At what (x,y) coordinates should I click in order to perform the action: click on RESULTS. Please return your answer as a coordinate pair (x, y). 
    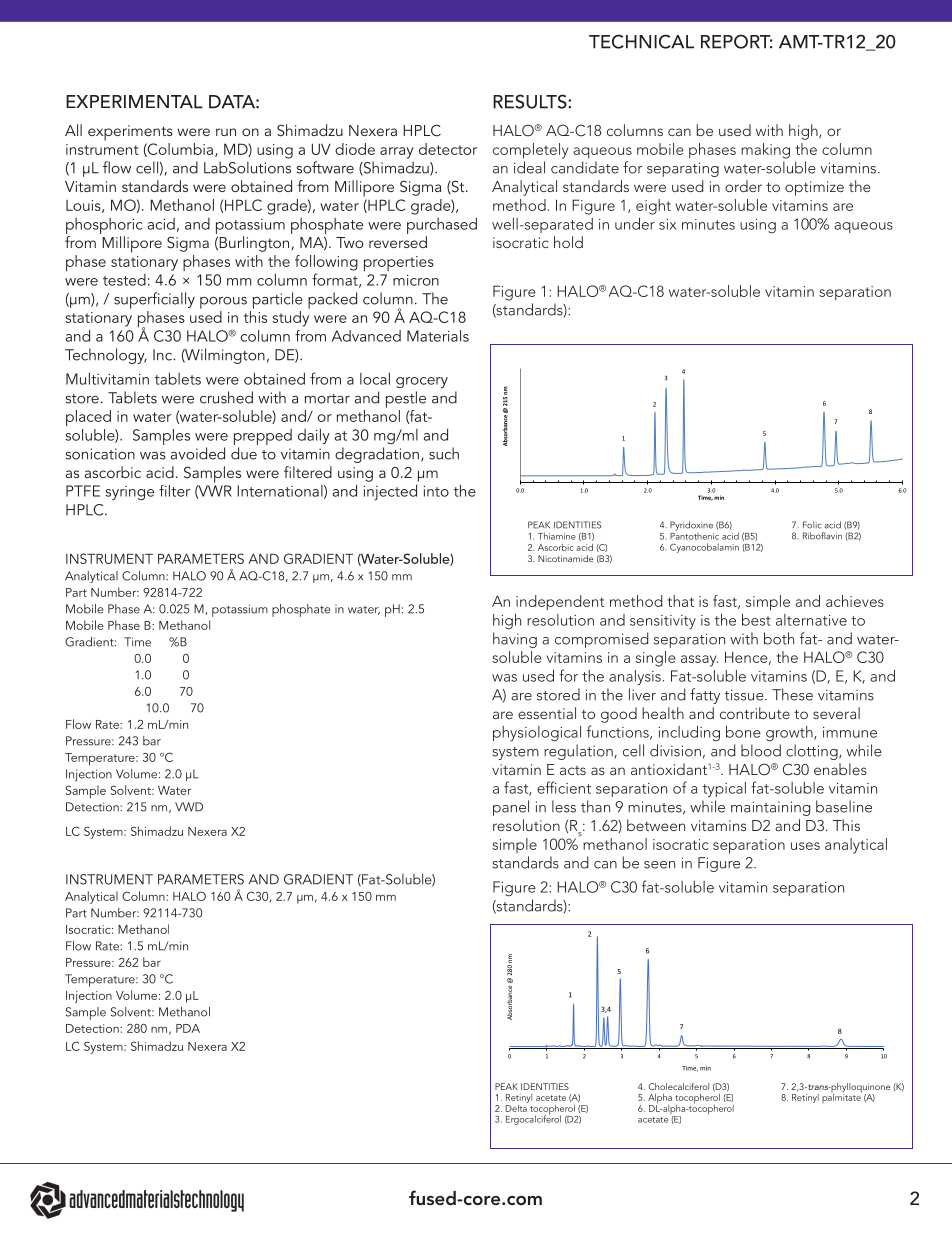
    Looking at the image, I should click on (531, 101).
